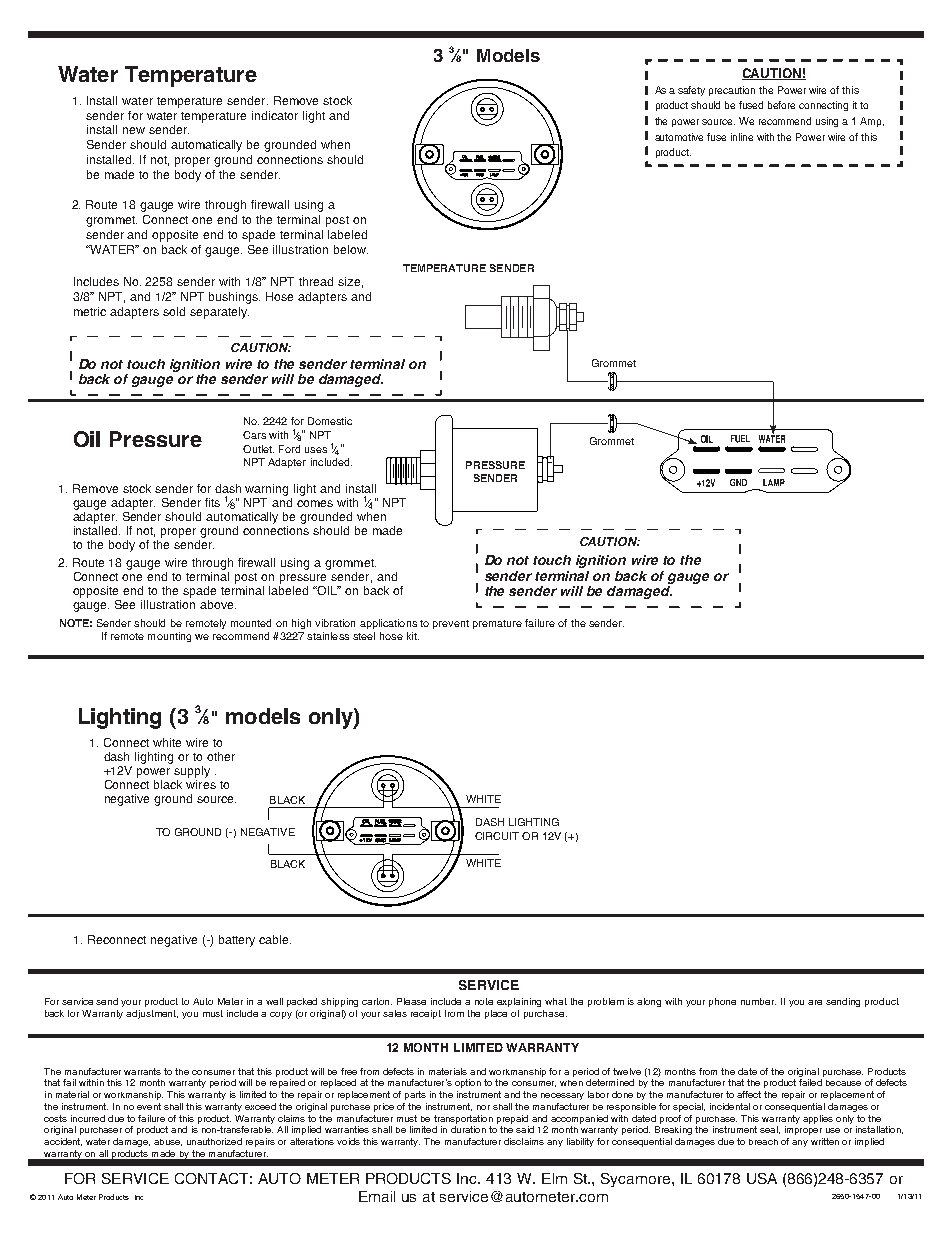  I want to click on kit, so click(413, 636).
